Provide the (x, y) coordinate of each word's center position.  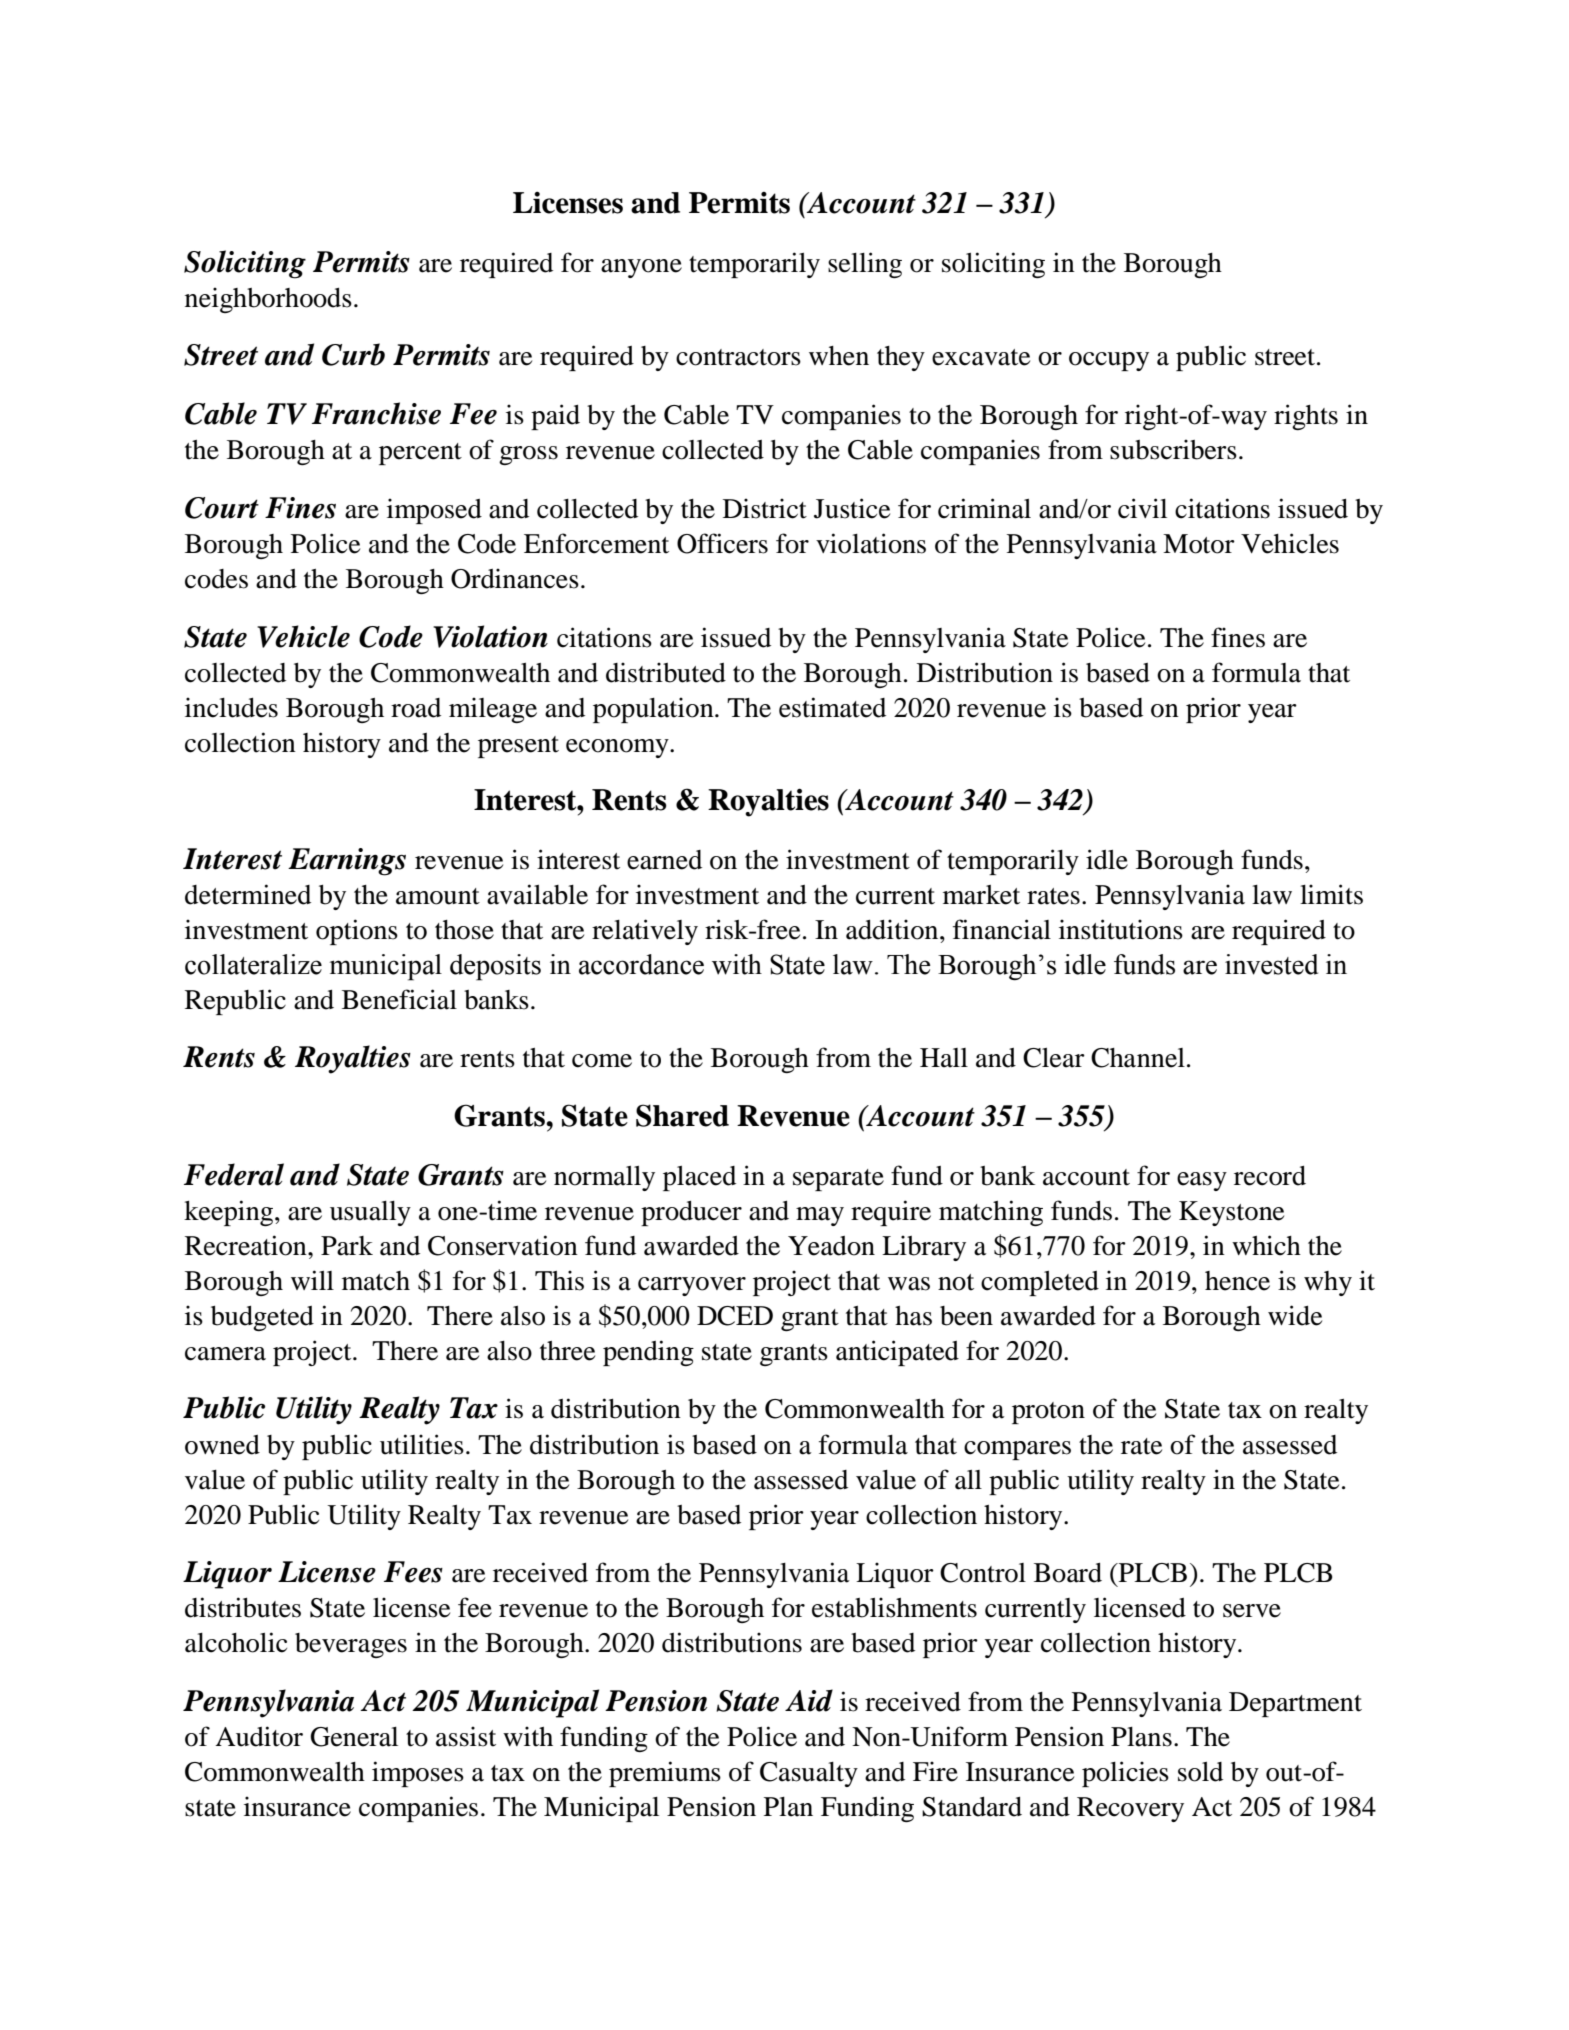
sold (1200, 1772)
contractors (738, 357)
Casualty (809, 1774)
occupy (1109, 361)
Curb (353, 354)
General (354, 1737)
